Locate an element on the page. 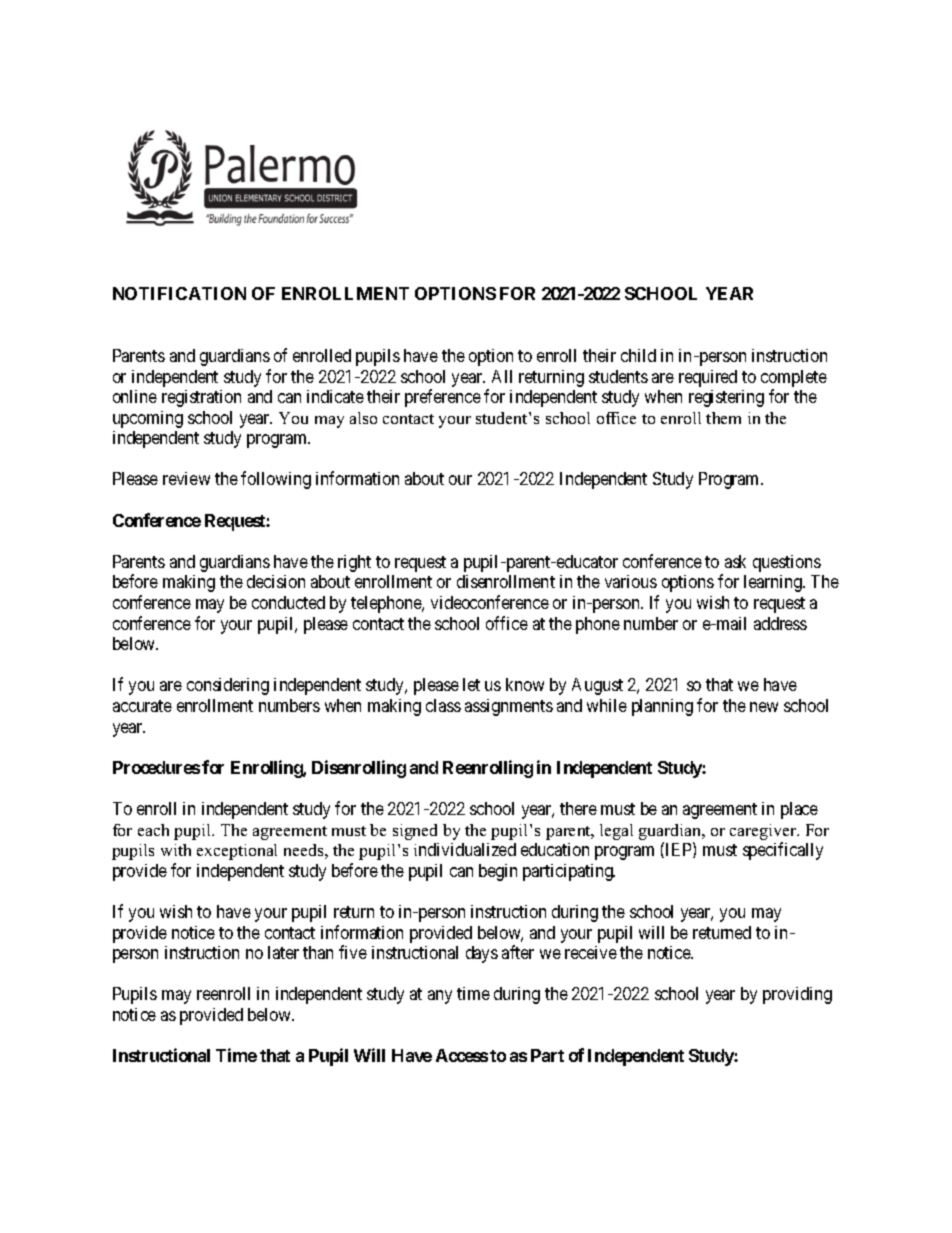 Image resolution: width=952 pixels, height=1233 pixels. days is located at coordinates (482, 954).
